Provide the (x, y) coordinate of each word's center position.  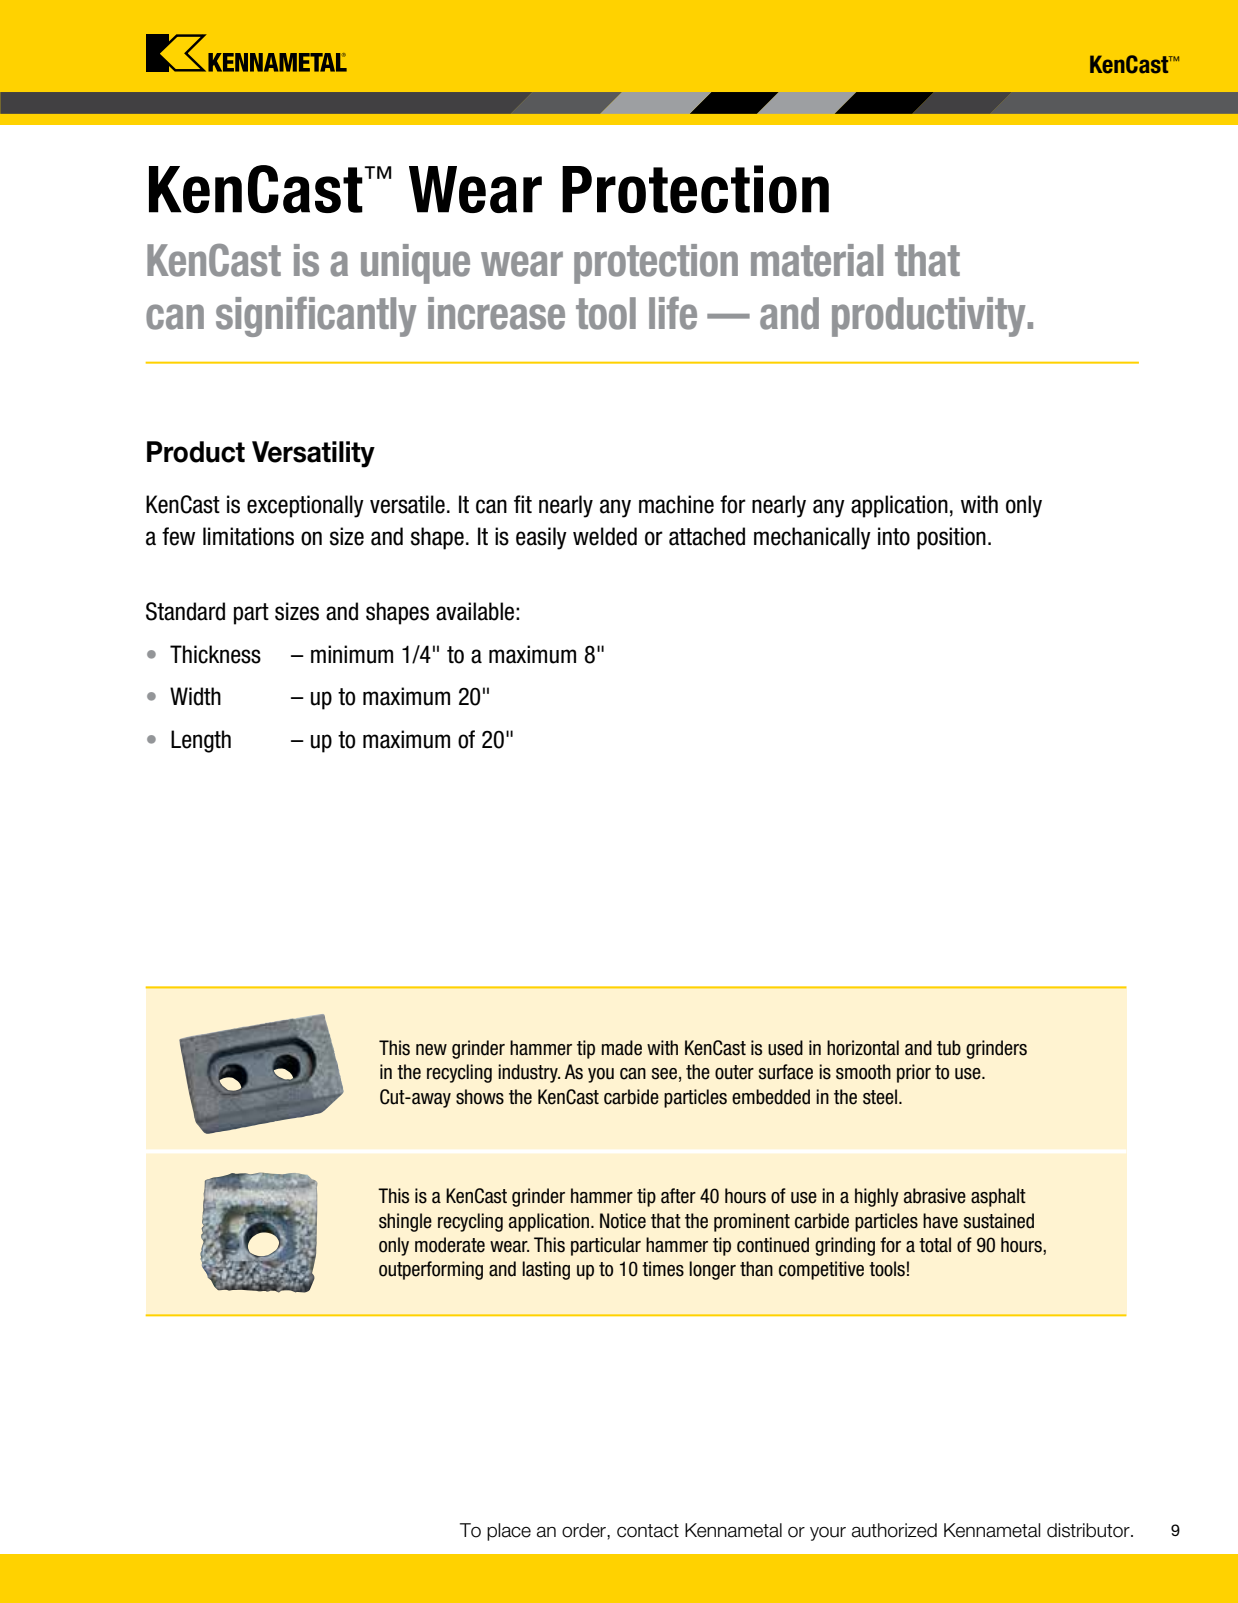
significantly (316, 317)
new (431, 1050)
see (664, 1074)
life (673, 313)
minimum (352, 654)
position (951, 538)
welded (605, 536)
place (509, 1532)
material (817, 260)
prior (914, 1073)
